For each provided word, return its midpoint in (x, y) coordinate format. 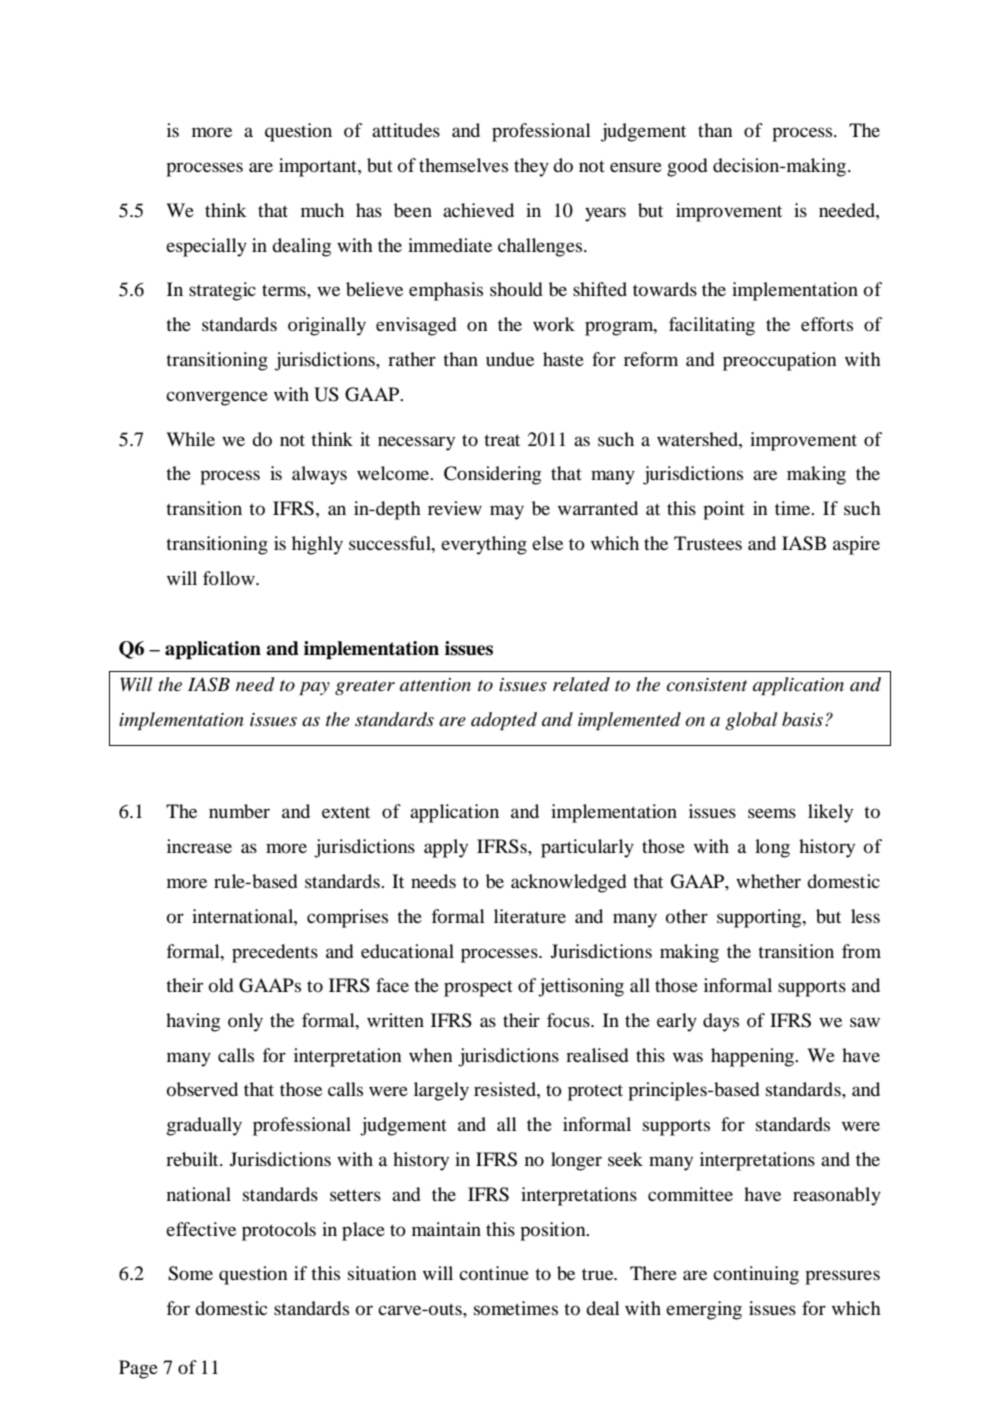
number (239, 811)
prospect (478, 989)
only (245, 1022)
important (319, 167)
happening (754, 1057)
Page (138, 1369)
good (687, 167)
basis (802, 719)
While (190, 439)
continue (494, 1273)
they (531, 167)
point (724, 510)
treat (502, 440)
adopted (504, 721)
